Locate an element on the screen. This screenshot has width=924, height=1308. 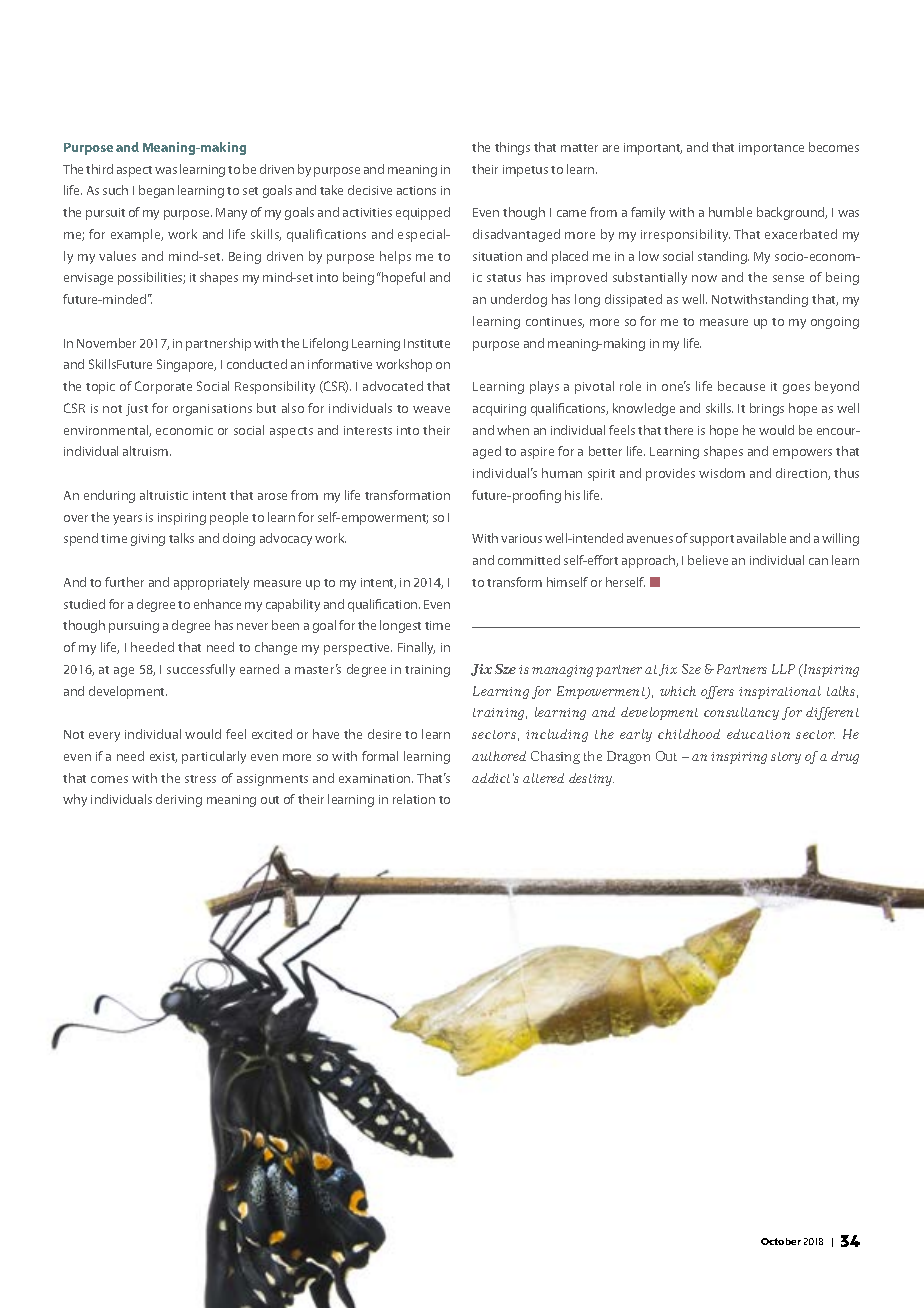
successfully is located at coordinates (201, 670).
